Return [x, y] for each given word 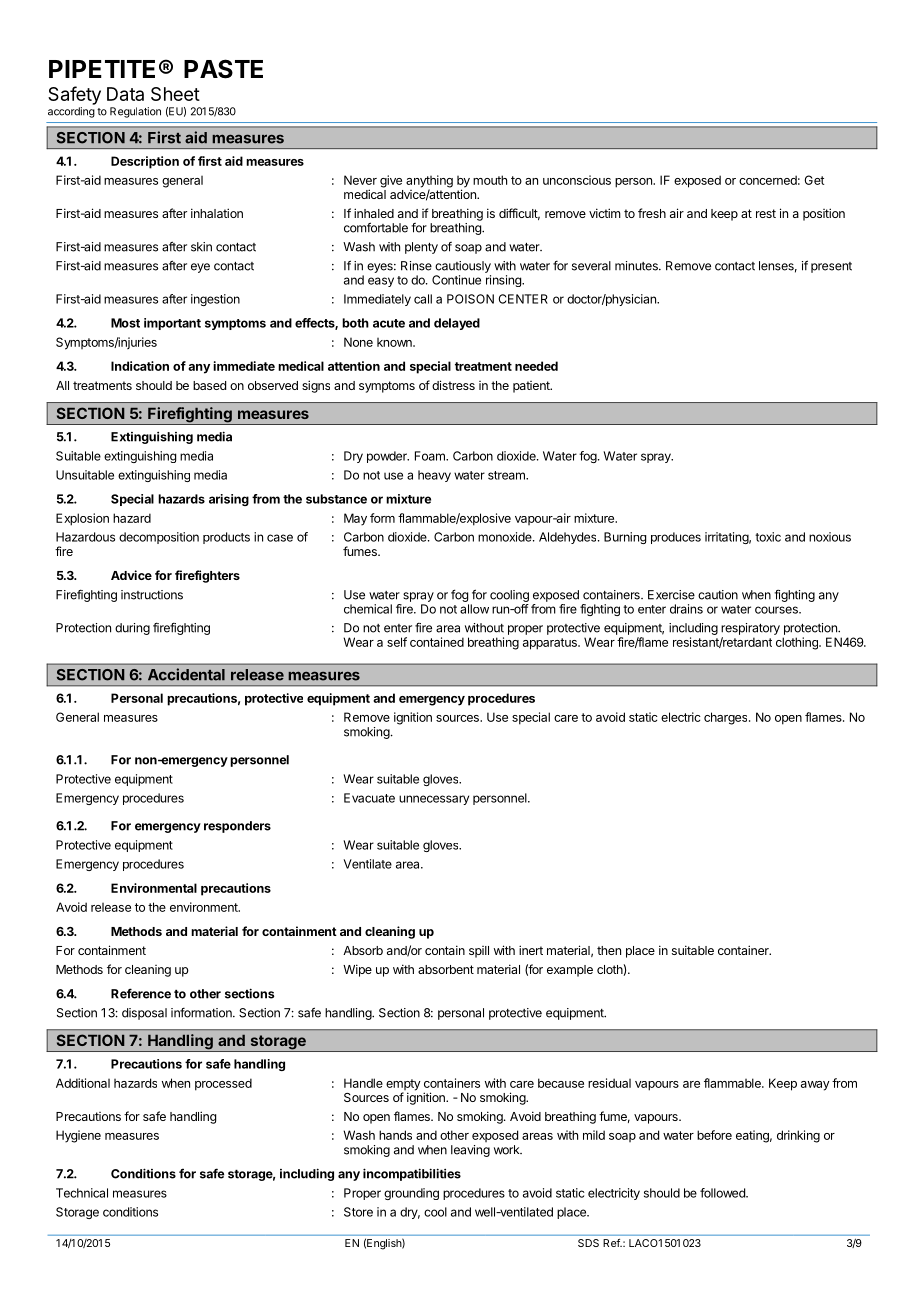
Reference [141, 993]
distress [453, 385]
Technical [82, 1193]
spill [479, 952]
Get [814, 180]
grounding [411, 1194]
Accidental [186, 674]
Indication [140, 366]
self [397, 642]
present [831, 267]
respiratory [750, 630]
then [609, 950]
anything [429, 182]
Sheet [175, 94]
